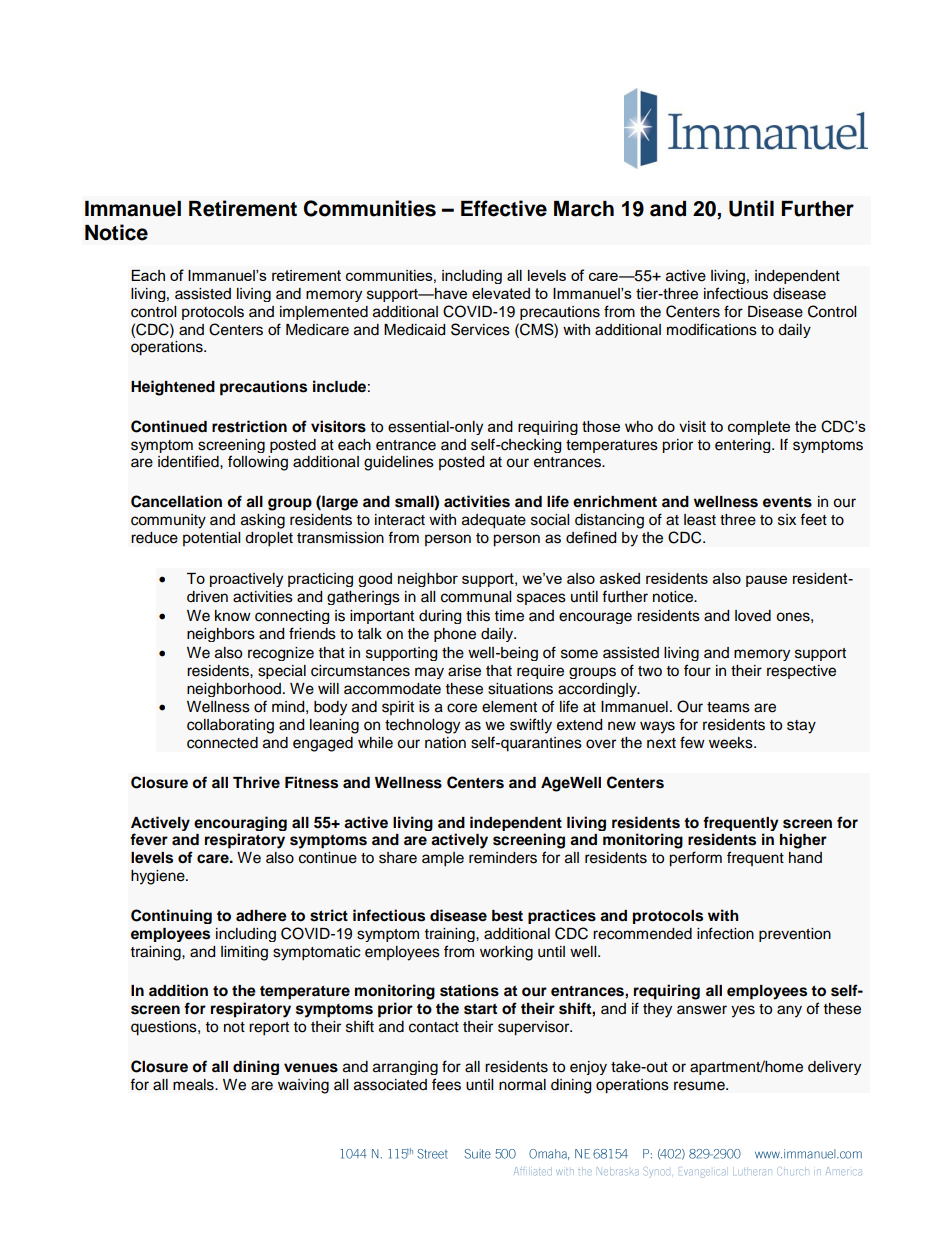 Image resolution: width=952 pixels, height=1233 pixels. I want to click on resume, so click(700, 1086).
